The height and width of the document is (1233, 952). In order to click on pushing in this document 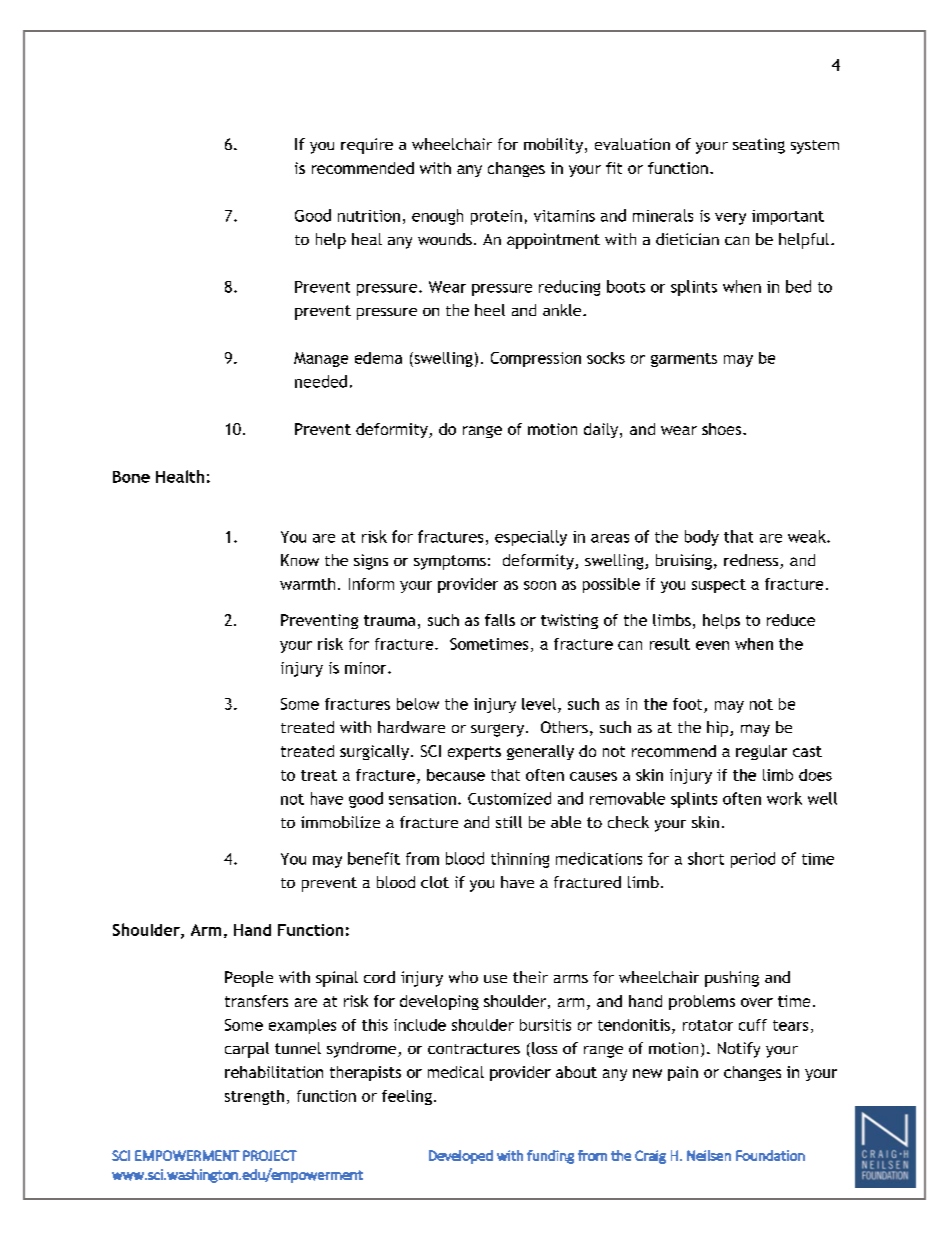, I will do `click(732, 979)`.
